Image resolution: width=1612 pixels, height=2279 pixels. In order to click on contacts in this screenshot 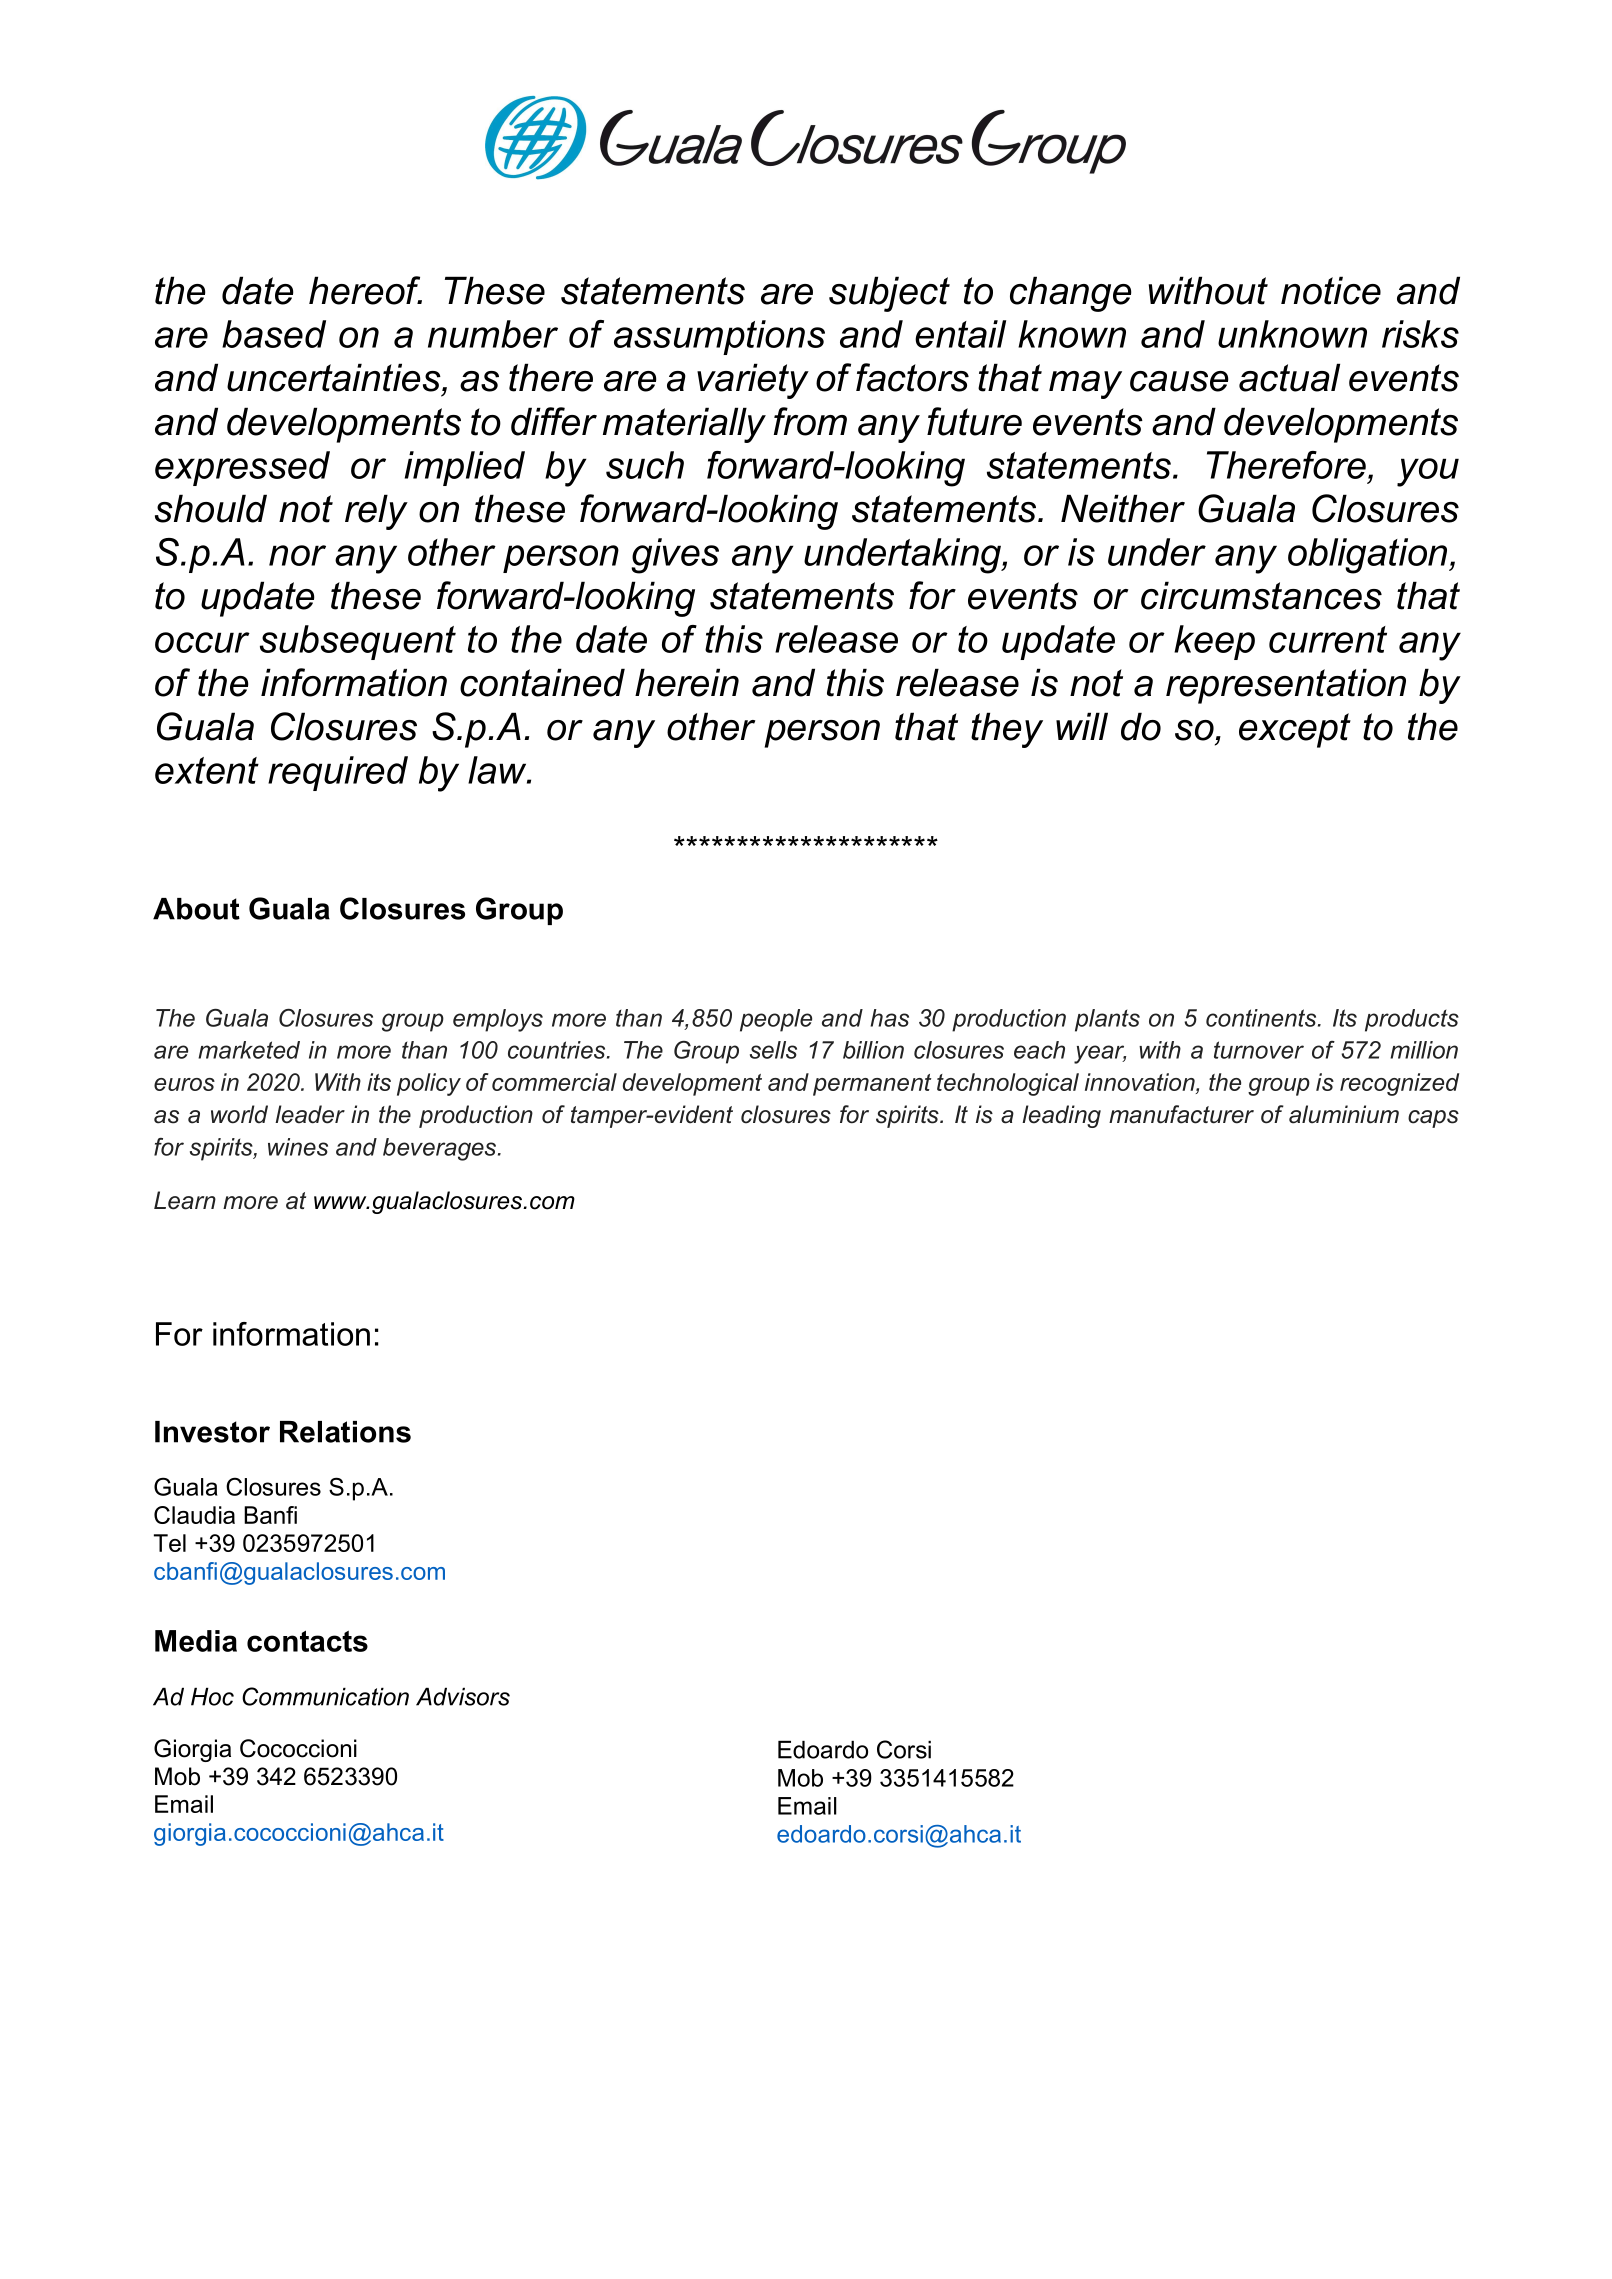, I will do `click(307, 1641)`.
